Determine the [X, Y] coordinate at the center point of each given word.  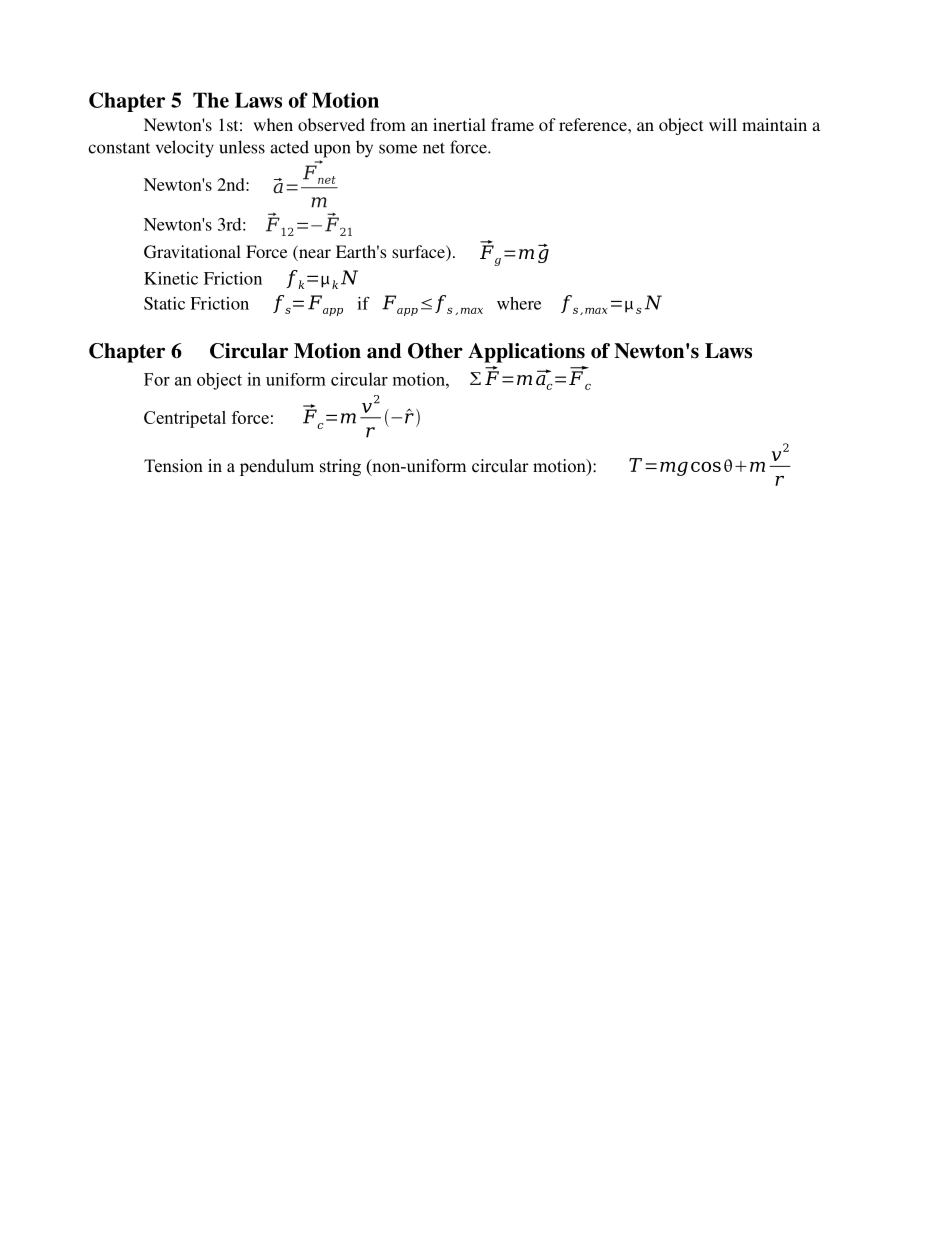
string [340, 467]
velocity [185, 149]
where [519, 303]
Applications [526, 353]
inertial [459, 124]
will [723, 124]
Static [164, 303]
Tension [173, 466]
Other [435, 351]
